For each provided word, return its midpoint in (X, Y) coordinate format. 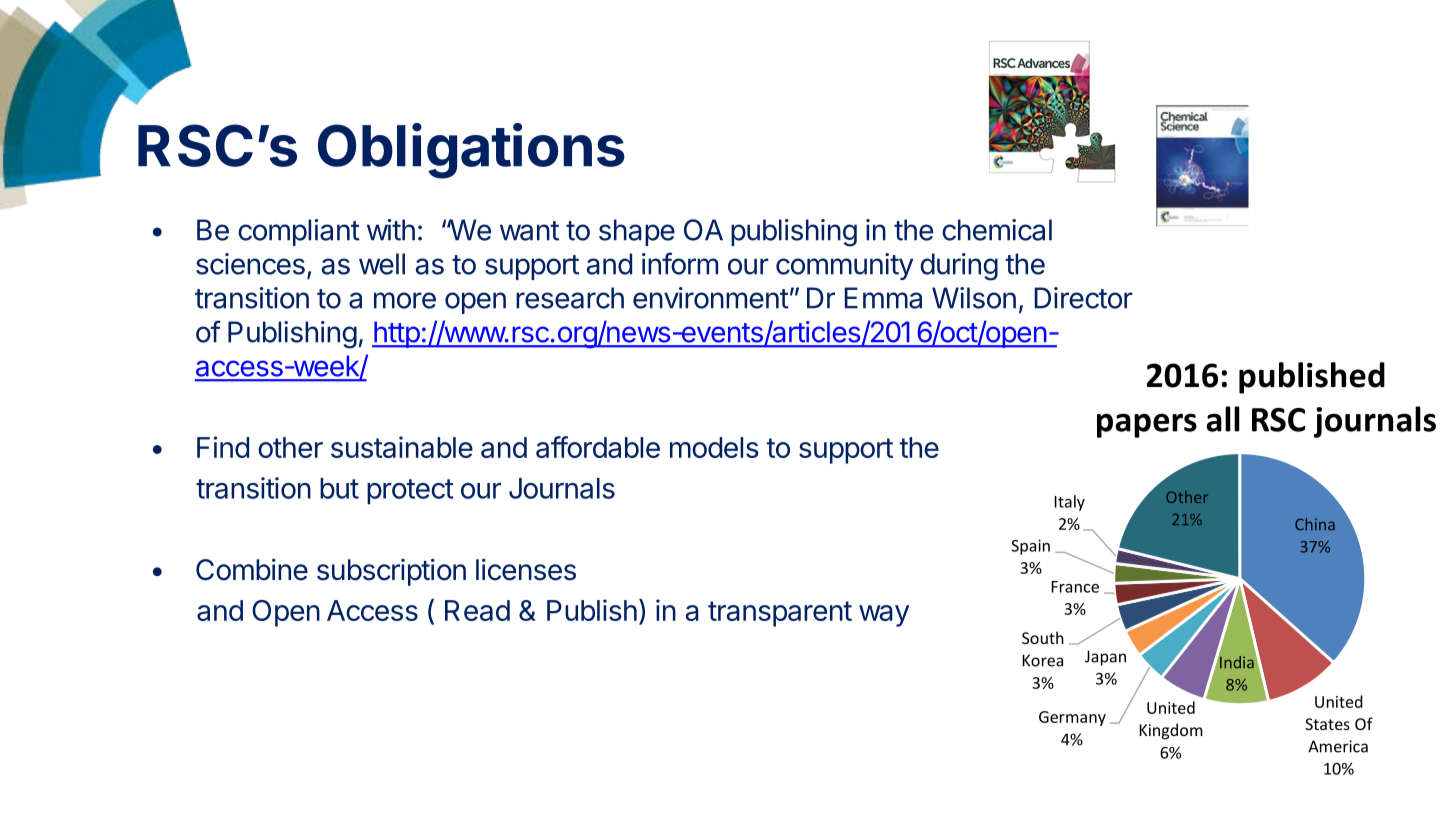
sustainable (402, 447)
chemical (997, 230)
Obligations (471, 151)
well (382, 264)
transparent (780, 614)
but (339, 488)
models (714, 447)
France (1075, 587)
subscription (391, 572)
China (1315, 524)
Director (1083, 298)
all (1223, 419)
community (844, 266)
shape (637, 232)
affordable (598, 447)
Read (477, 610)
